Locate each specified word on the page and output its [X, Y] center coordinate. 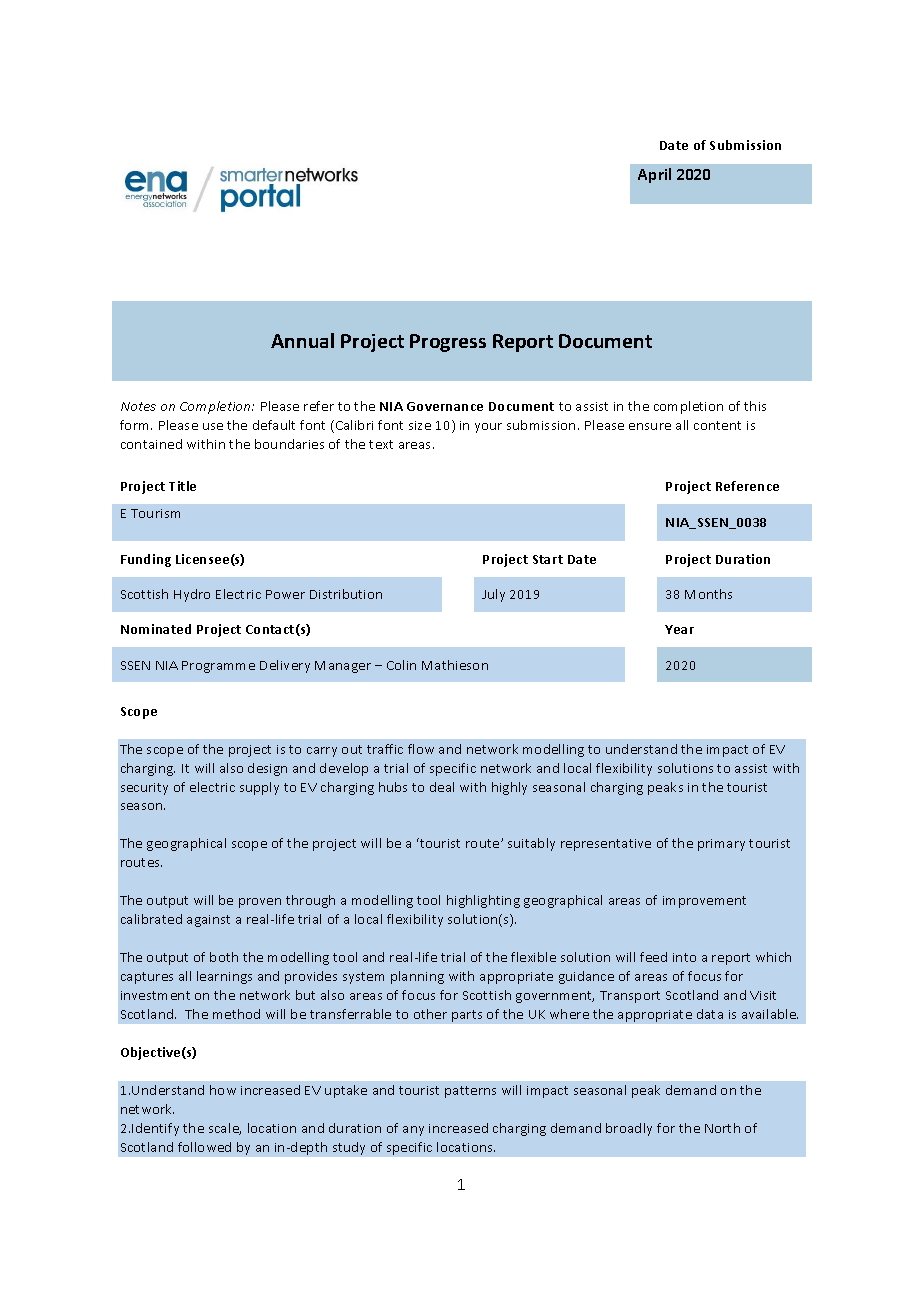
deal [442, 787]
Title [182, 486]
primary [721, 845]
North [722, 1128]
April [654, 175]
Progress [448, 343]
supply [259, 788]
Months [708, 594]
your [488, 428]
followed [204, 1147]
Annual [302, 340]
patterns [470, 1092]
